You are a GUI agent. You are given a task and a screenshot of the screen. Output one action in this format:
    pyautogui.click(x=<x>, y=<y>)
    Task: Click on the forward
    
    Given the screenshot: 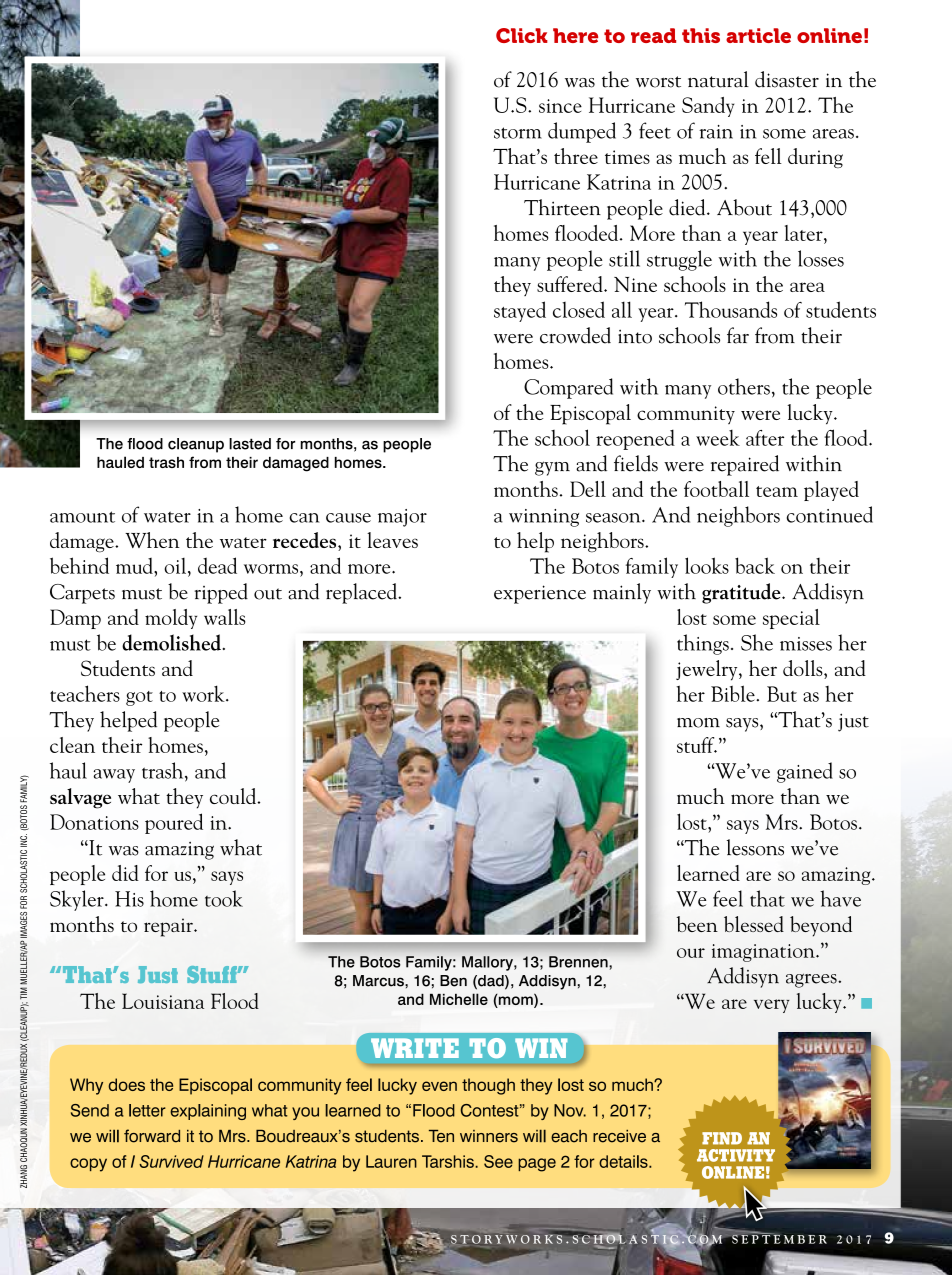 What is the action you would take?
    pyautogui.click(x=152, y=1136)
